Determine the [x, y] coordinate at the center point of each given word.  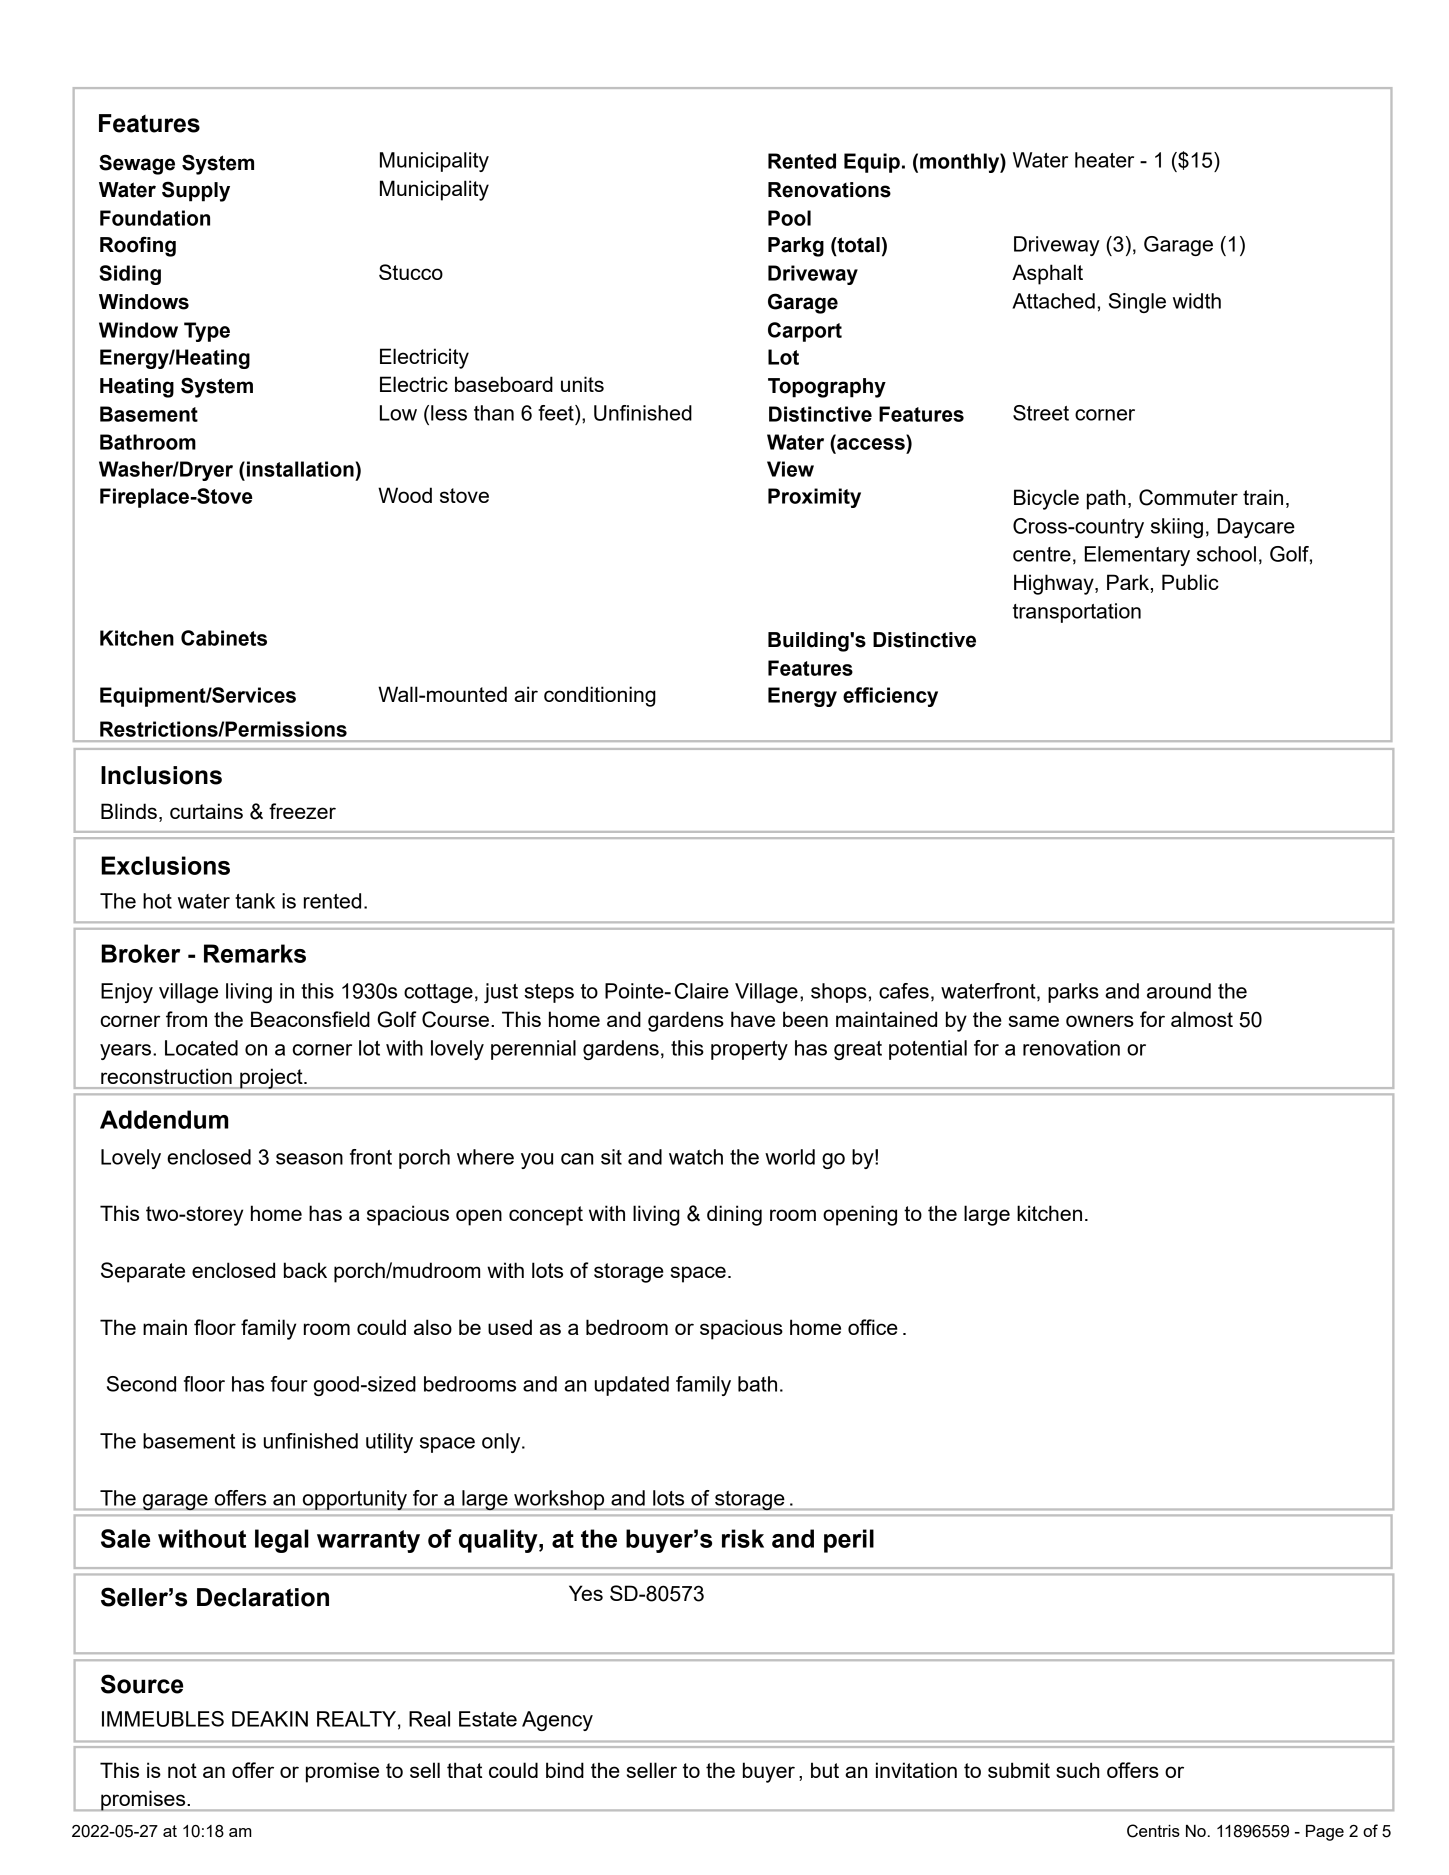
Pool [789, 218]
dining [734, 1215]
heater [1104, 160]
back [305, 1270]
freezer [302, 811]
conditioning [600, 696]
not [182, 1770]
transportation [1077, 613]
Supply [196, 191]
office [873, 1327]
